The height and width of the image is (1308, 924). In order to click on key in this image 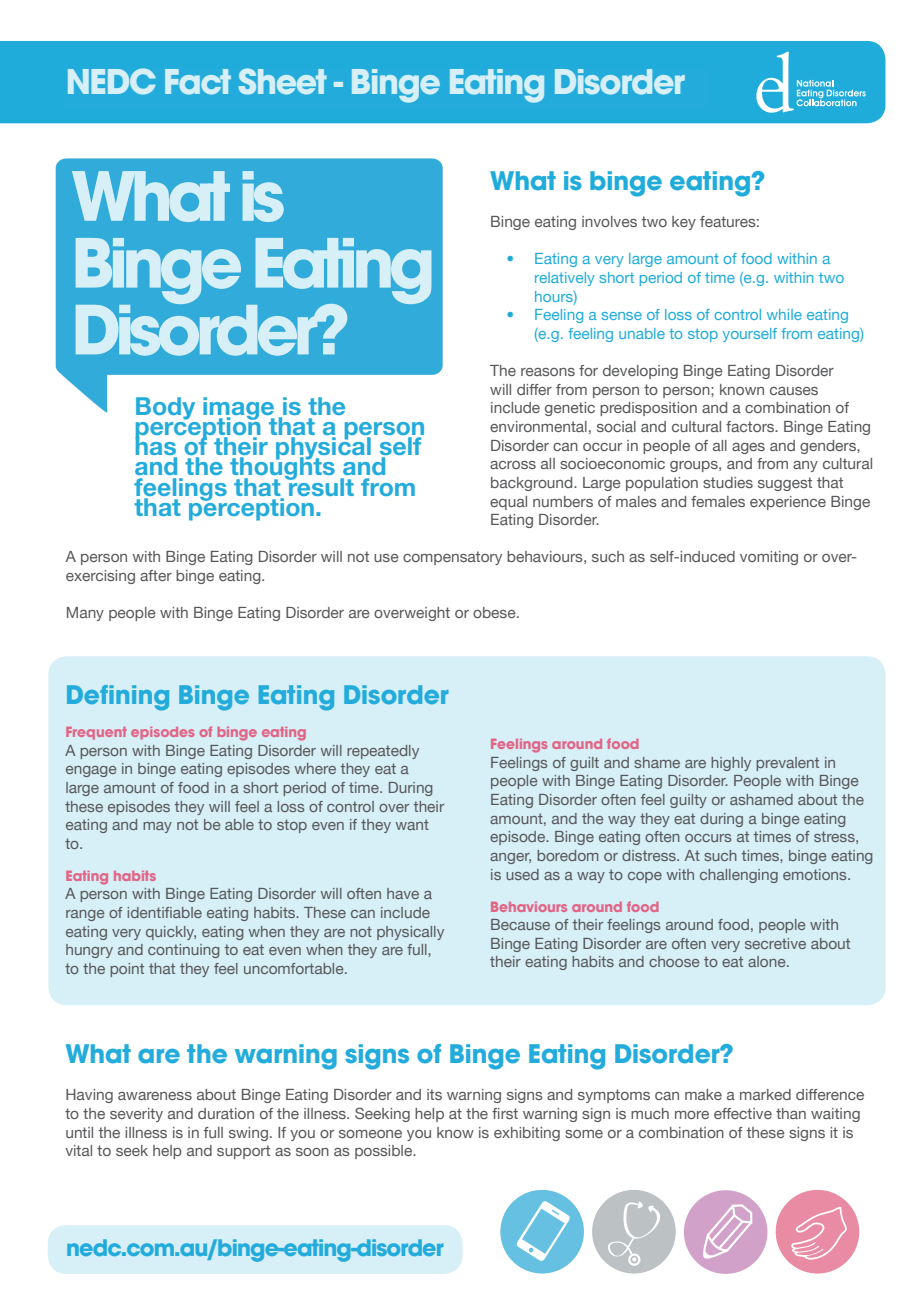, I will do `click(684, 223)`.
